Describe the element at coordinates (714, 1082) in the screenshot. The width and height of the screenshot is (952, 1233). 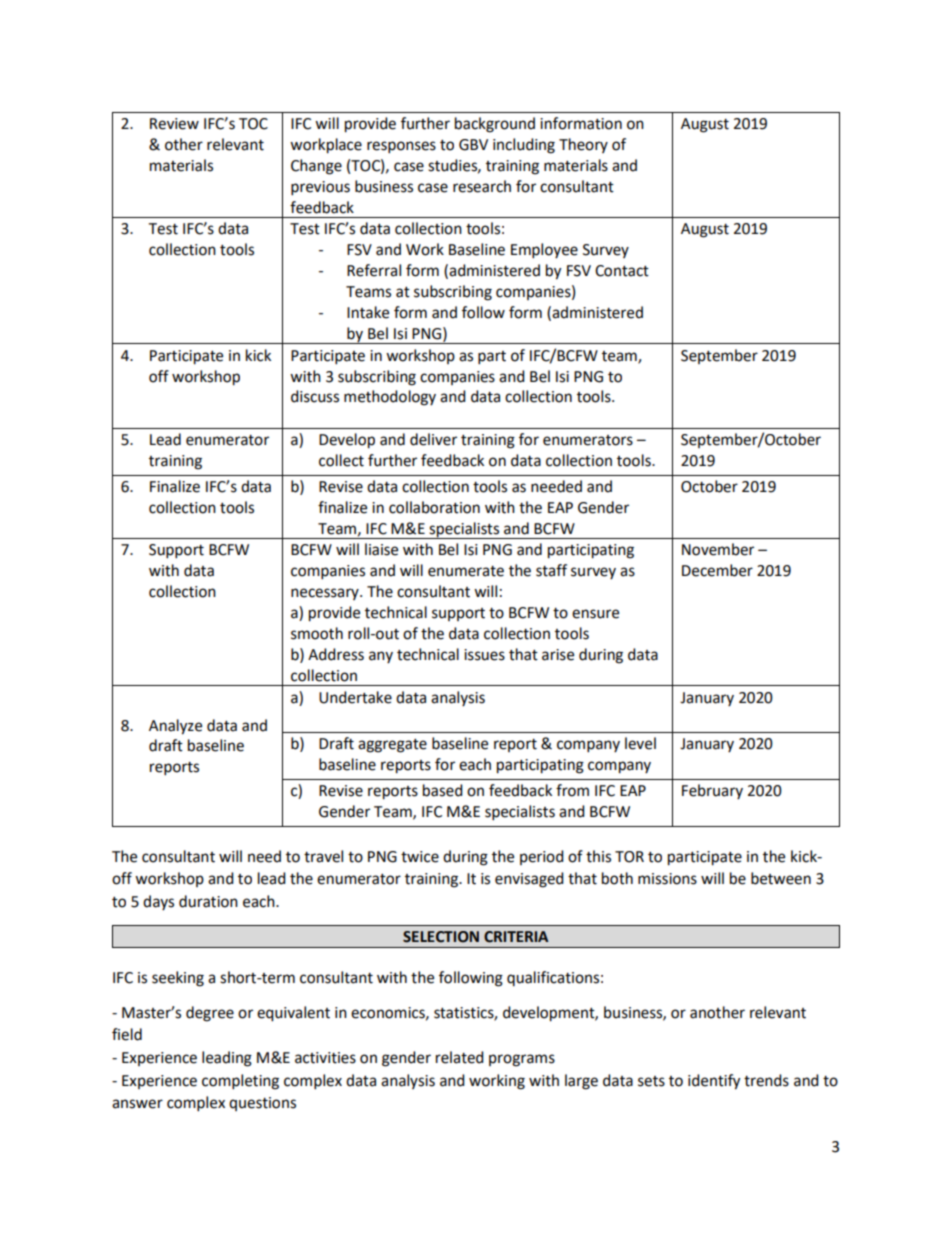
I see `identify` at that location.
